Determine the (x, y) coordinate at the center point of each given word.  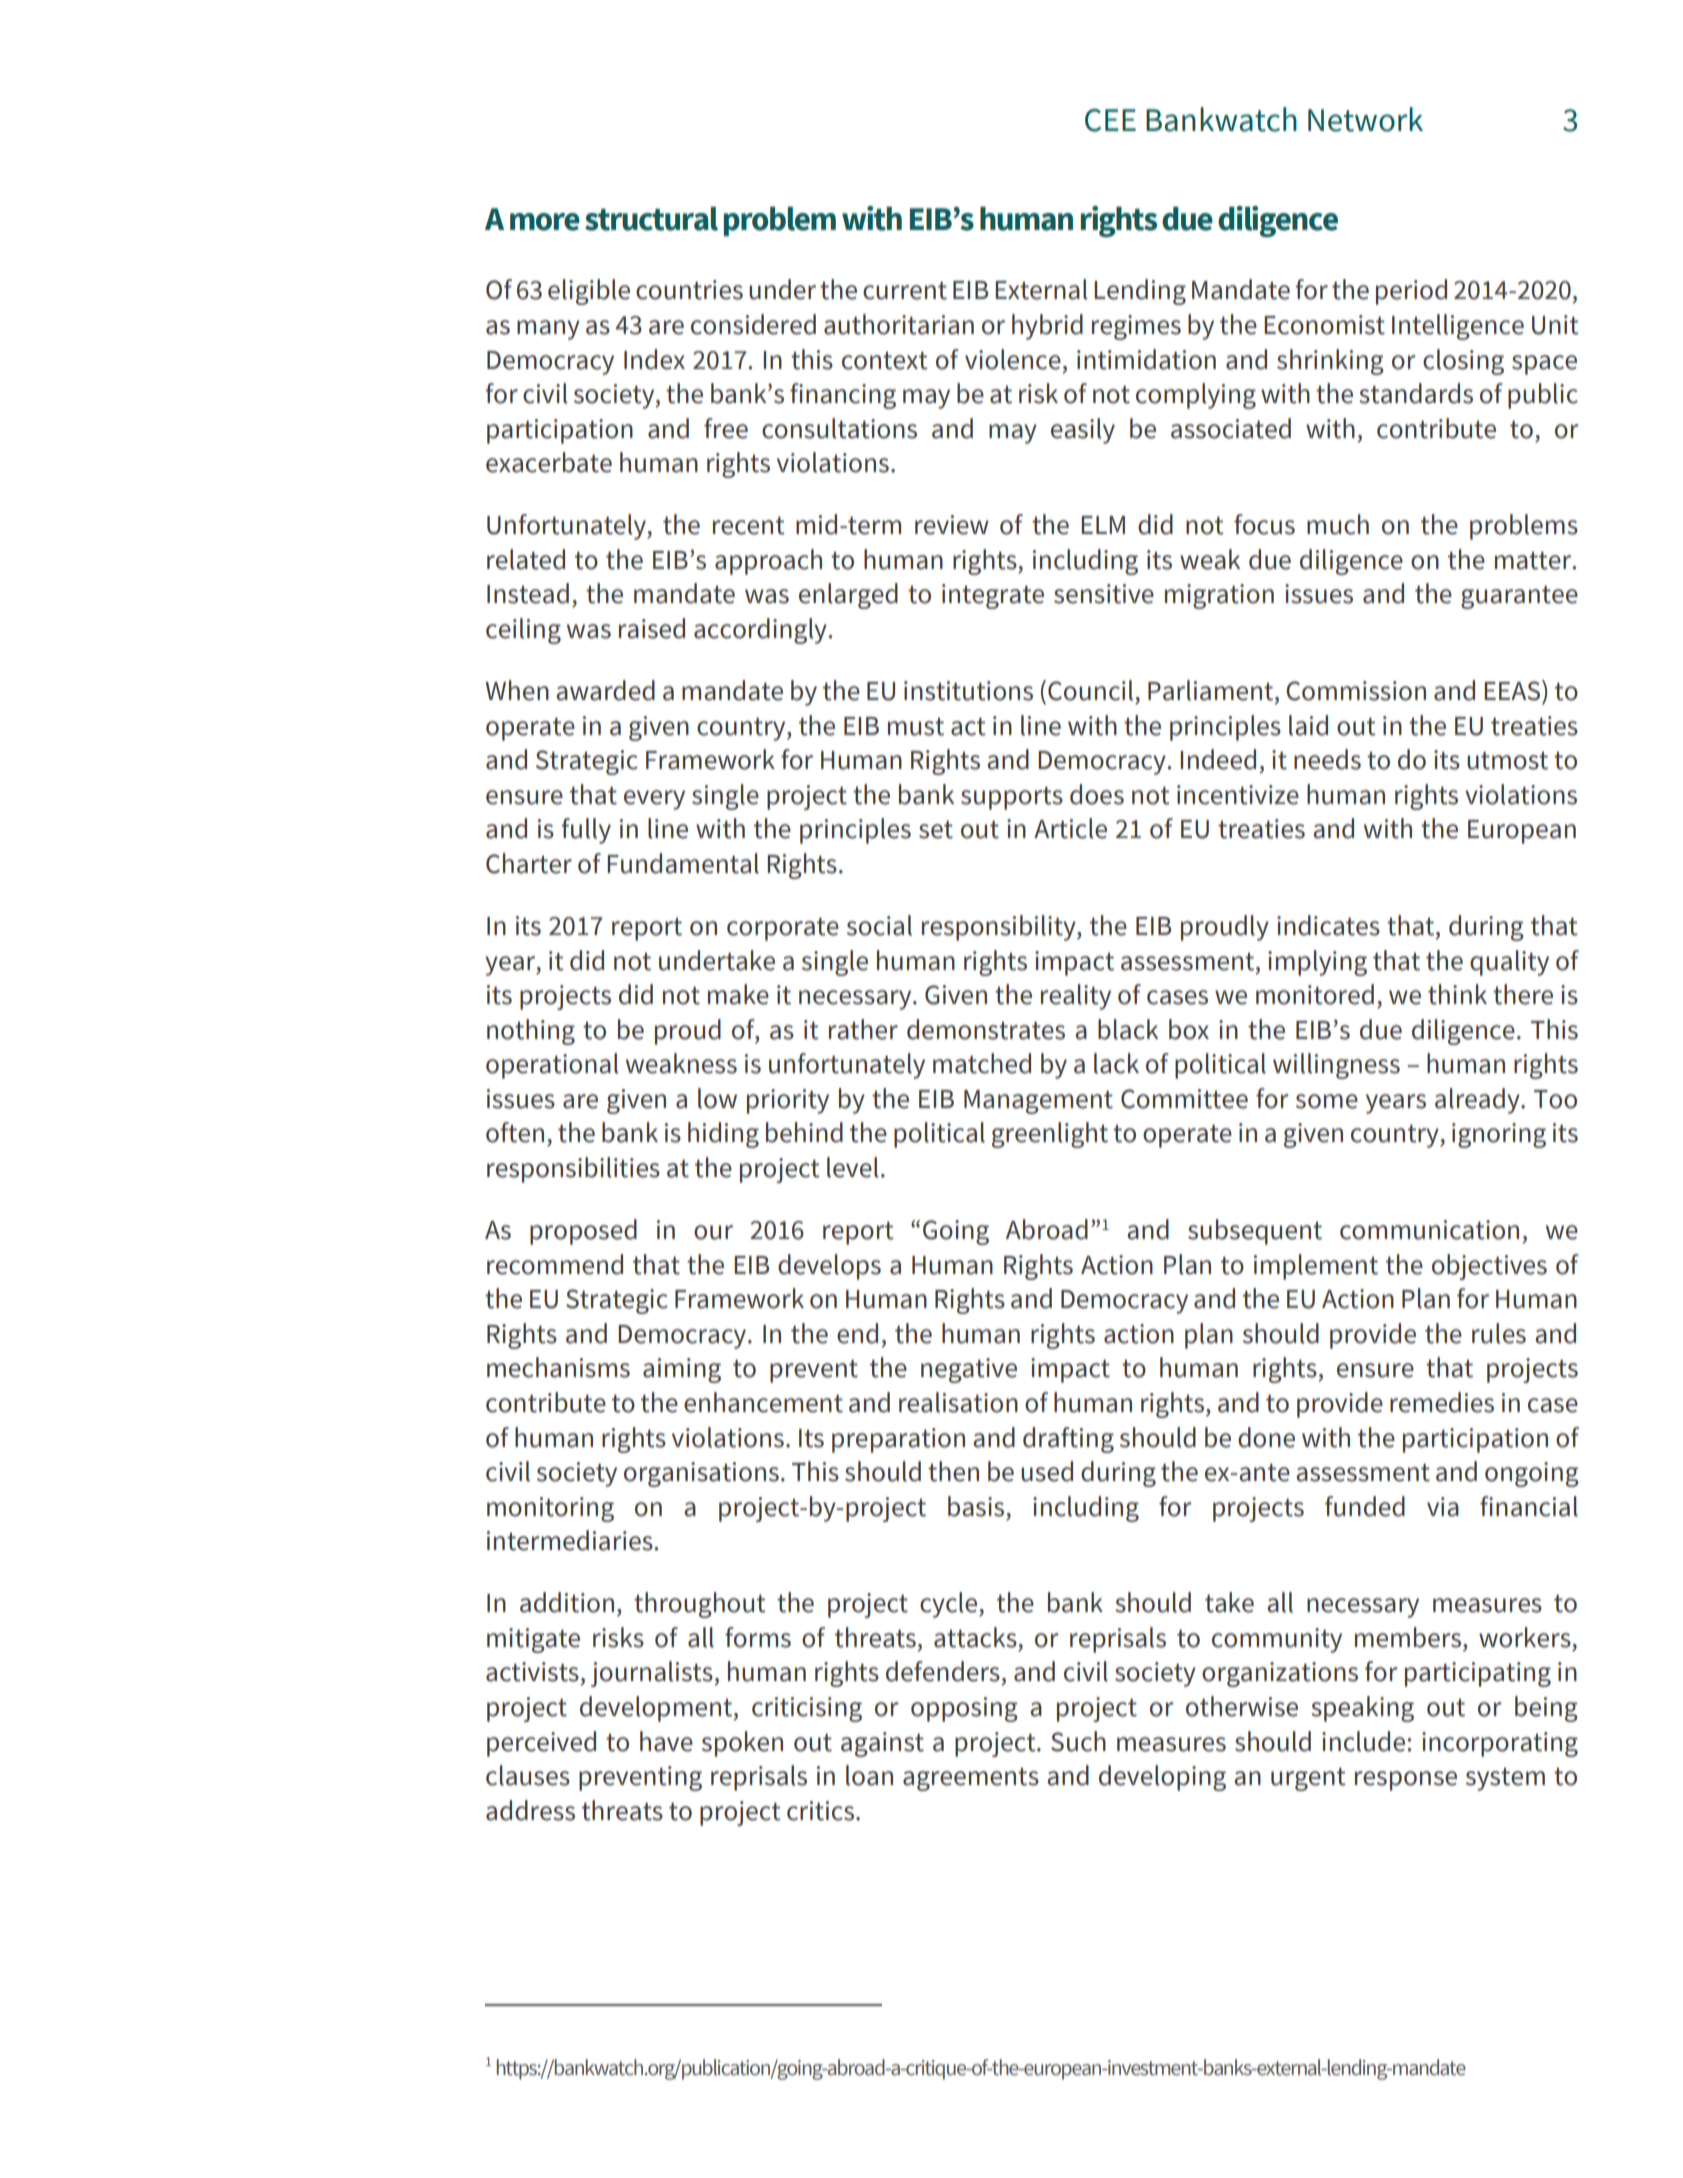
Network (1365, 119)
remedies (1442, 1402)
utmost (1507, 761)
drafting (1068, 1440)
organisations (701, 1474)
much (1338, 524)
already (1478, 1101)
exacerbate (549, 462)
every (654, 800)
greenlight (1050, 1135)
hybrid (1047, 327)
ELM (1103, 525)
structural (651, 219)
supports (1012, 798)
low (717, 1098)
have (666, 1741)
